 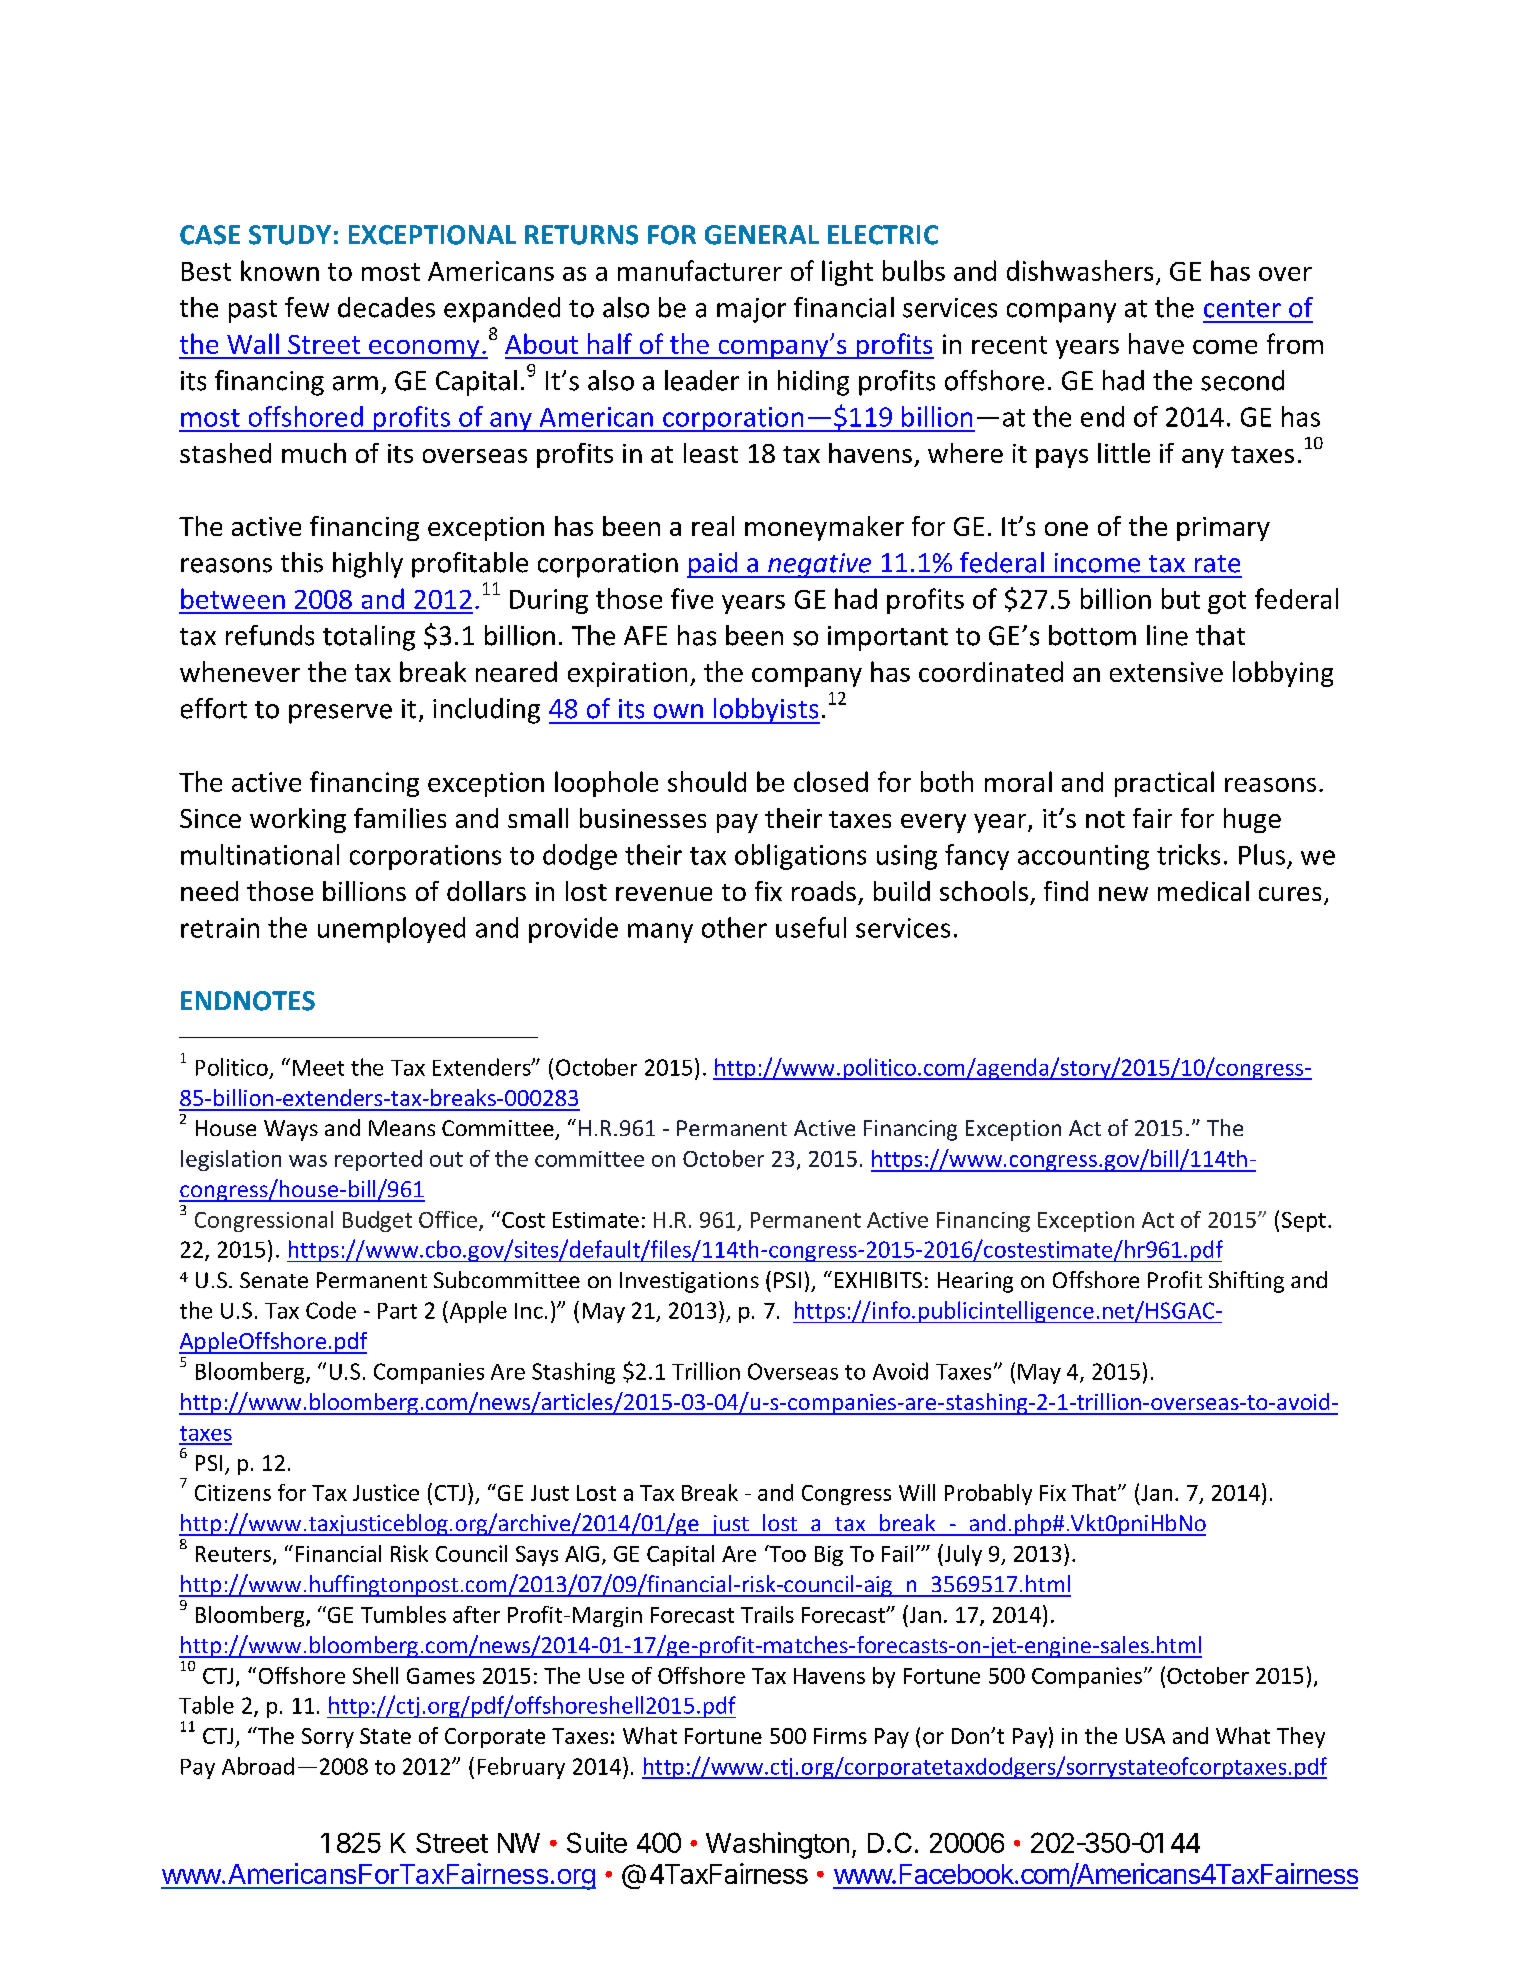 I want to click on other, so click(x=734, y=927).
